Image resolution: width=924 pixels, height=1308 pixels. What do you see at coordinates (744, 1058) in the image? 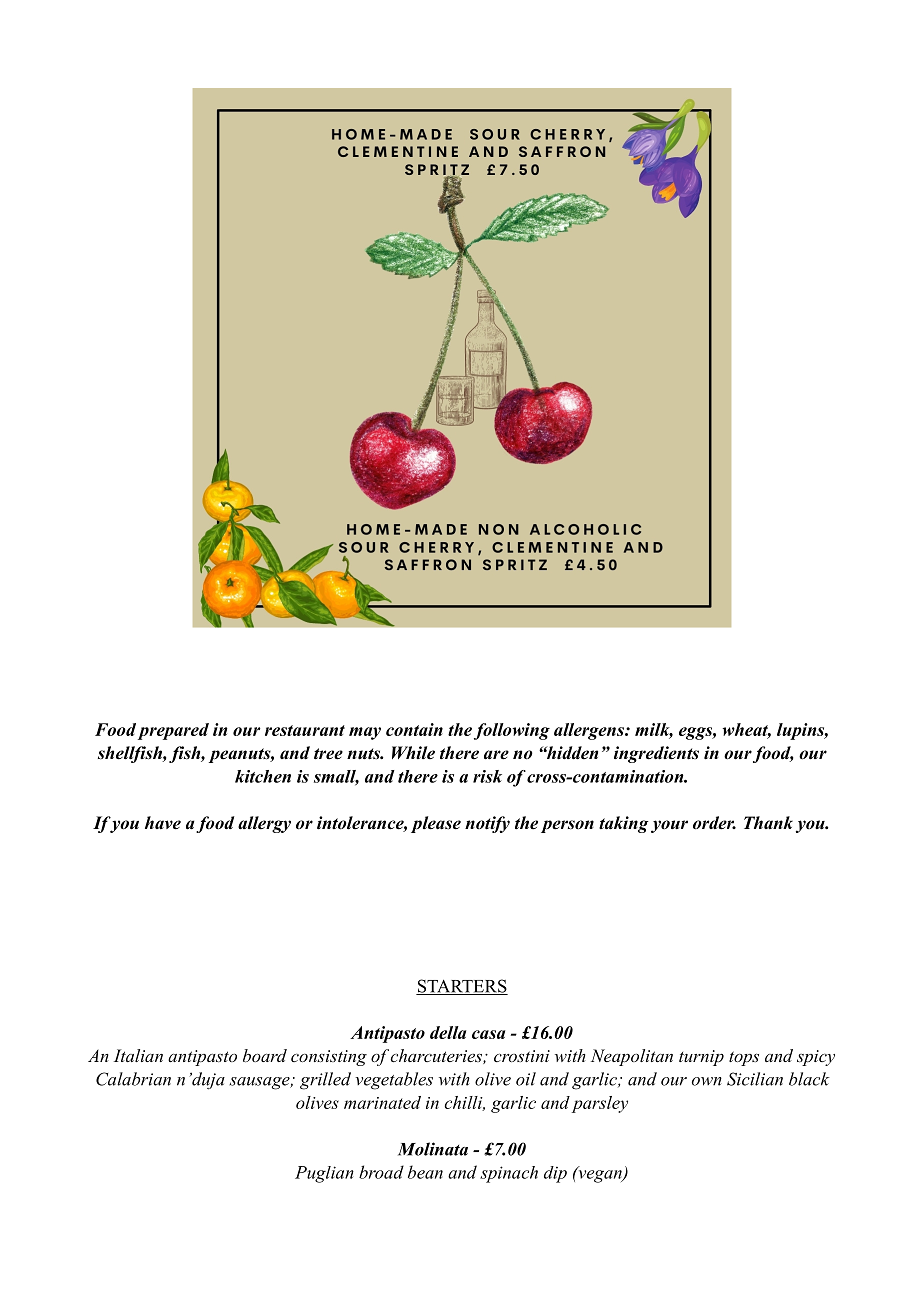
I see `tops` at bounding box center [744, 1058].
